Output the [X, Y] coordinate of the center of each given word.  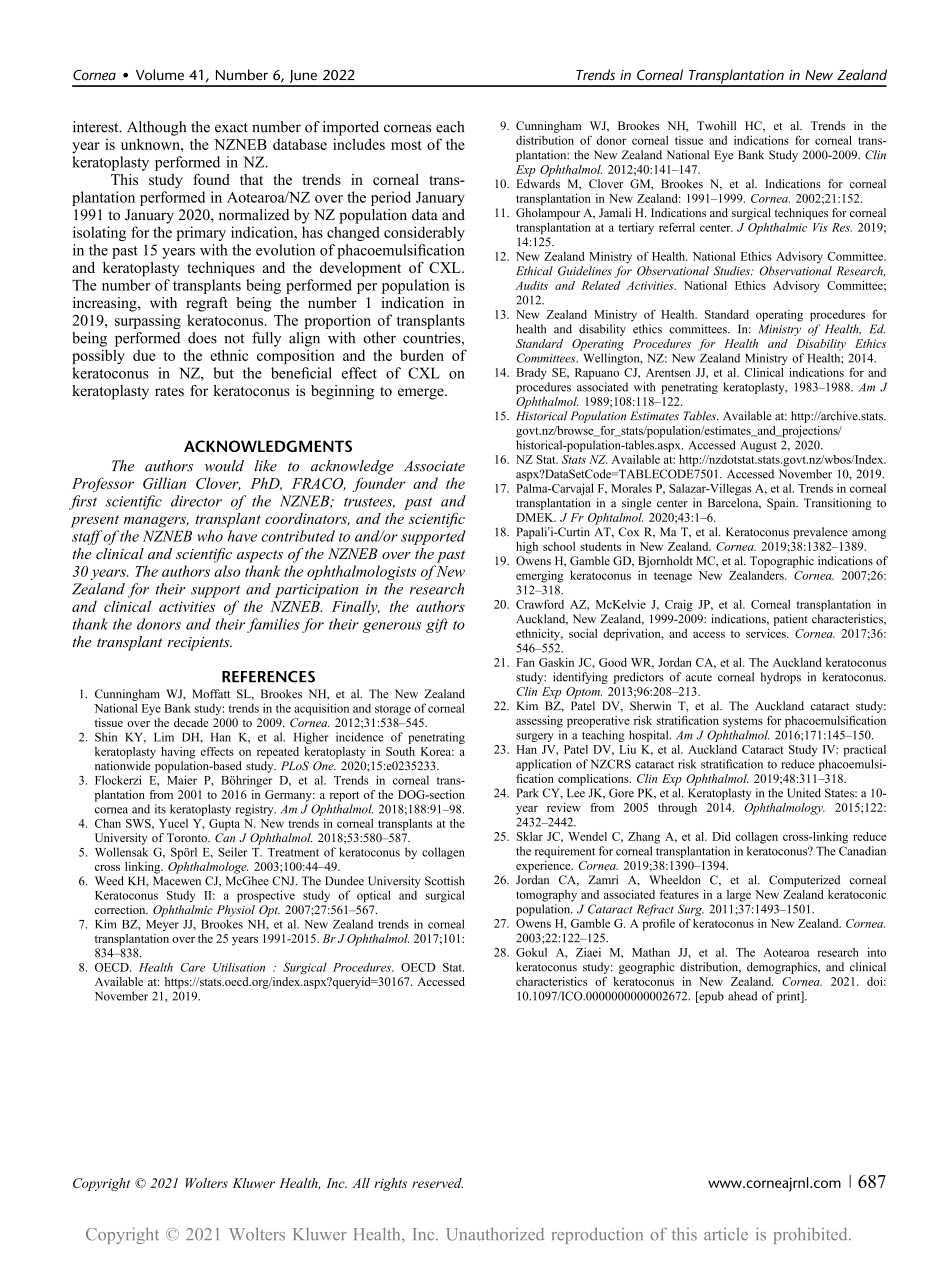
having [178, 753]
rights [390, 1184]
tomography [546, 896]
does [202, 338]
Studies [733, 271]
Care [193, 967]
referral [677, 227]
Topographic [782, 562]
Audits [531, 285]
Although [156, 128]
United [804, 793]
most [406, 145]
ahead [743, 996]
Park [527, 793]
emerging [540, 577]
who [210, 536]
